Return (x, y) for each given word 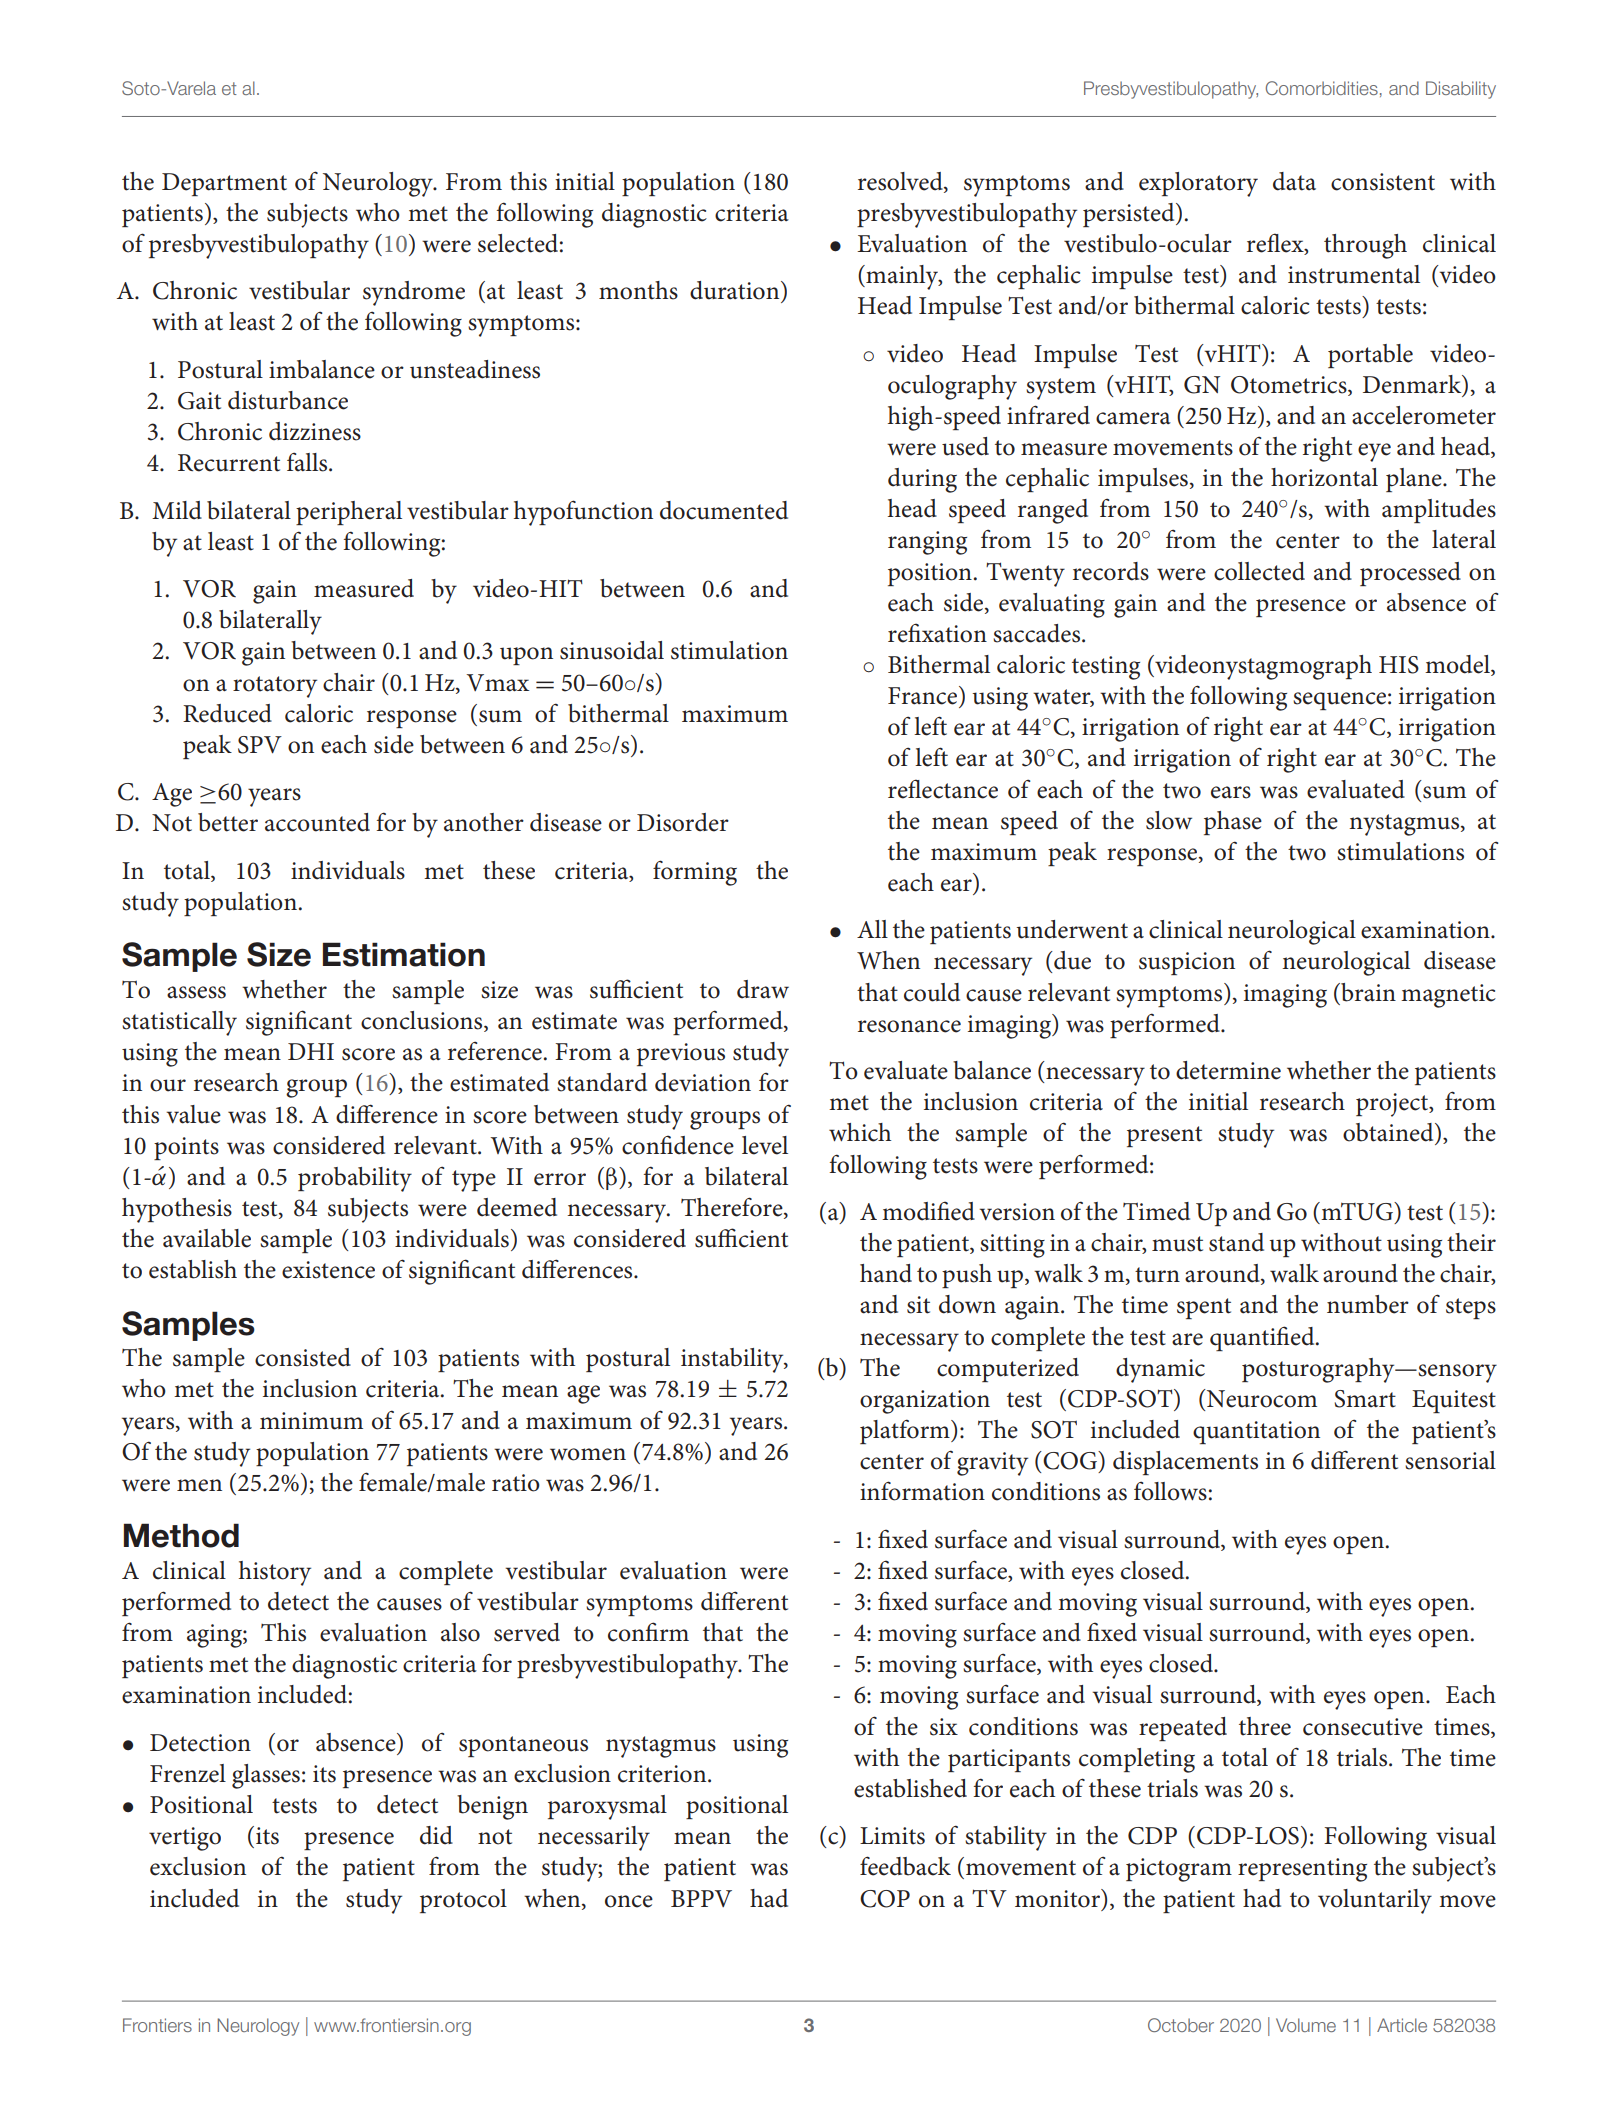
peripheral (349, 513)
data (1294, 181)
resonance (909, 1026)
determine (1228, 1070)
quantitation (1256, 1432)
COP (885, 1899)
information (922, 1491)
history (275, 1573)
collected (1259, 571)
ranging (927, 543)
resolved (901, 181)
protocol (463, 1901)
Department (224, 184)
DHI (311, 1051)
